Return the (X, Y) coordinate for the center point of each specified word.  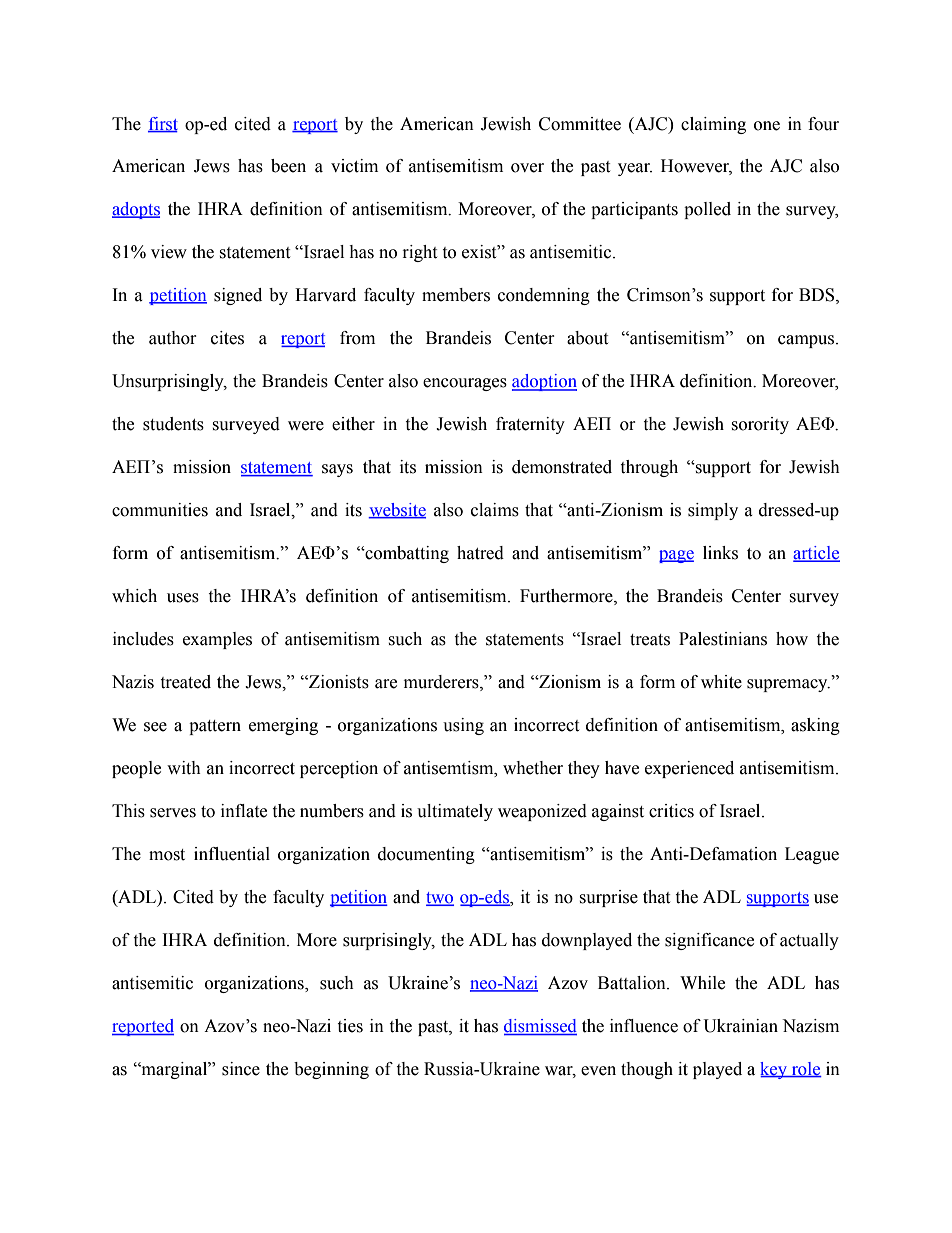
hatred (480, 553)
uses (183, 598)
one (767, 126)
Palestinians (723, 639)
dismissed (540, 1026)
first (163, 124)
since (241, 1069)
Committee (580, 124)
